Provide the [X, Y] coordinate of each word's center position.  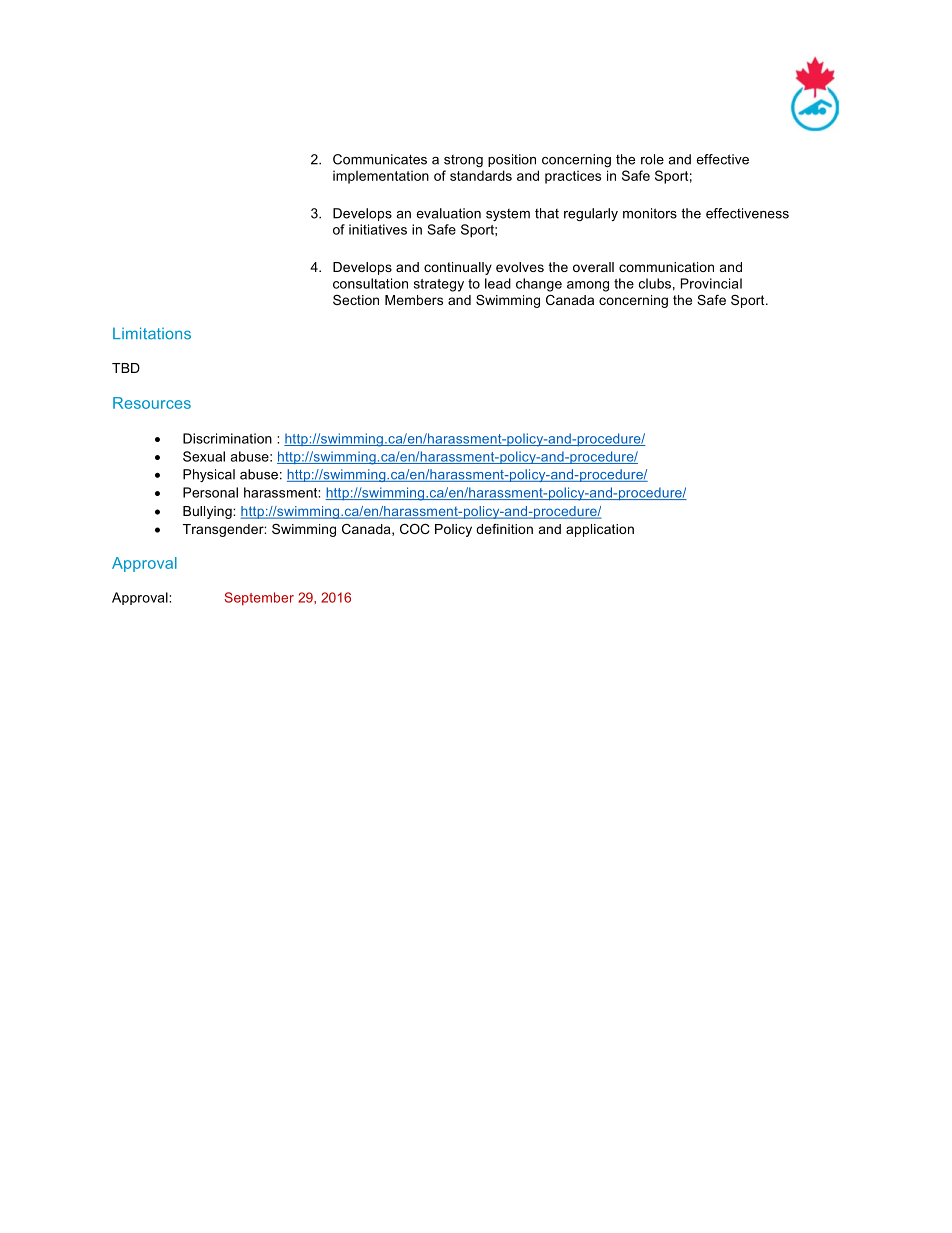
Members [414, 300]
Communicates [380, 159]
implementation [381, 177]
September [259, 598]
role [652, 159]
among [588, 286]
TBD [126, 368]
